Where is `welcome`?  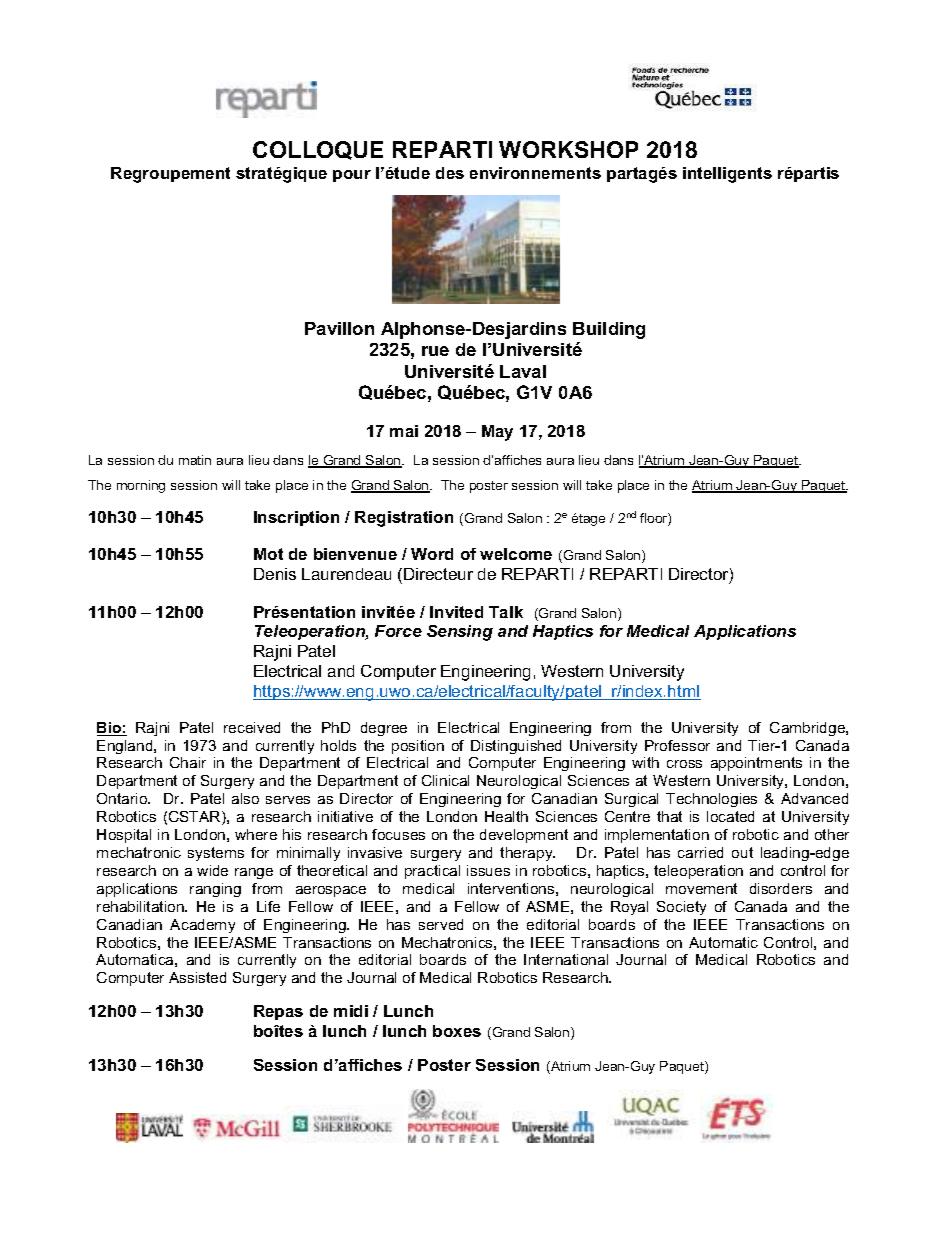
welcome is located at coordinates (516, 554).
